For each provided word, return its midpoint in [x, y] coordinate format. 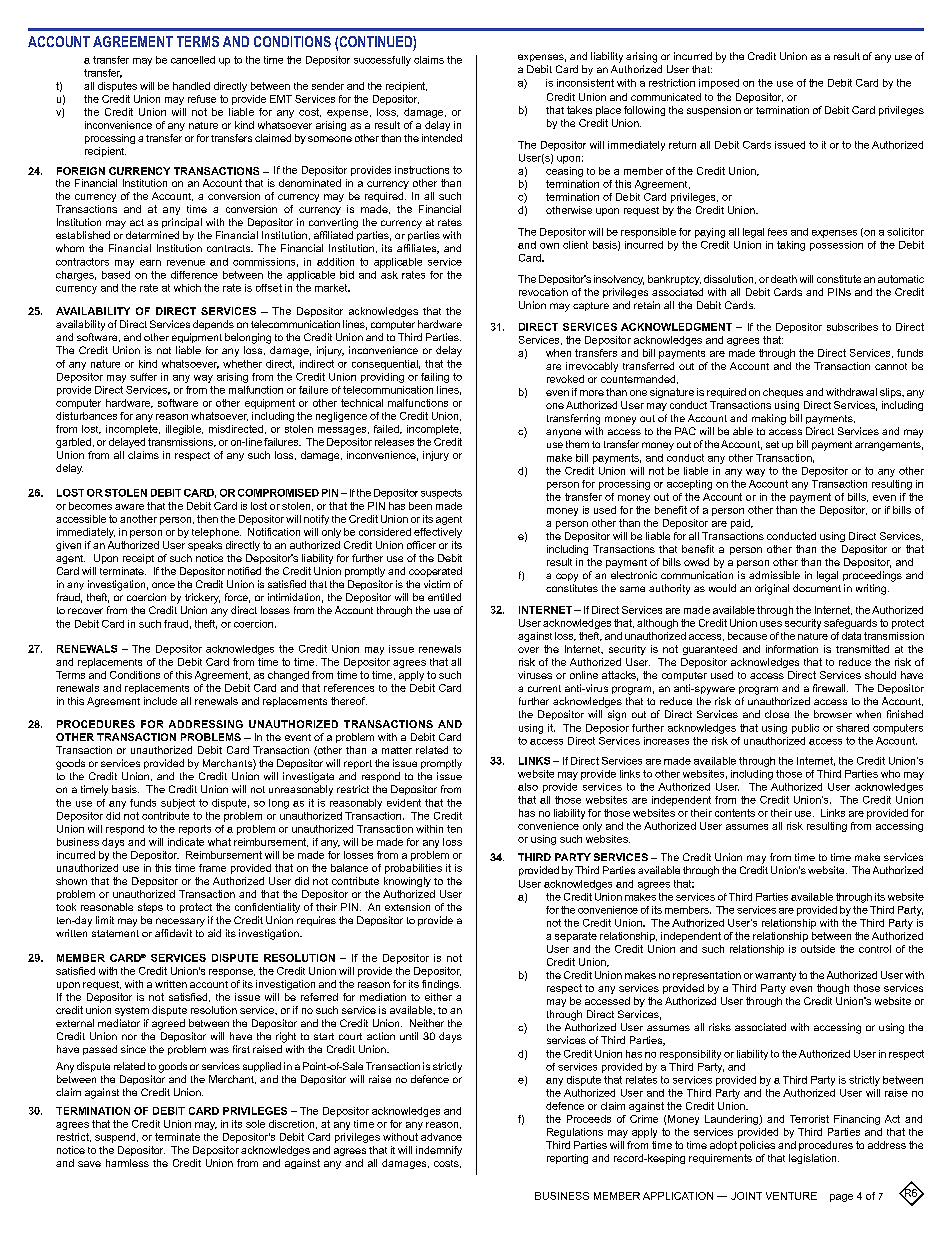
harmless [127, 1163]
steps [150, 908]
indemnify [439, 1151]
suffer [143, 377]
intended [442, 138]
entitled [444, 597]
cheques [783, 393]
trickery [202, 598]
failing [435, 378]
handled [191, 86]
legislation [814, 1159]
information [792, 649]
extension [407, 907]
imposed [719, 84]
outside [818, 949]
